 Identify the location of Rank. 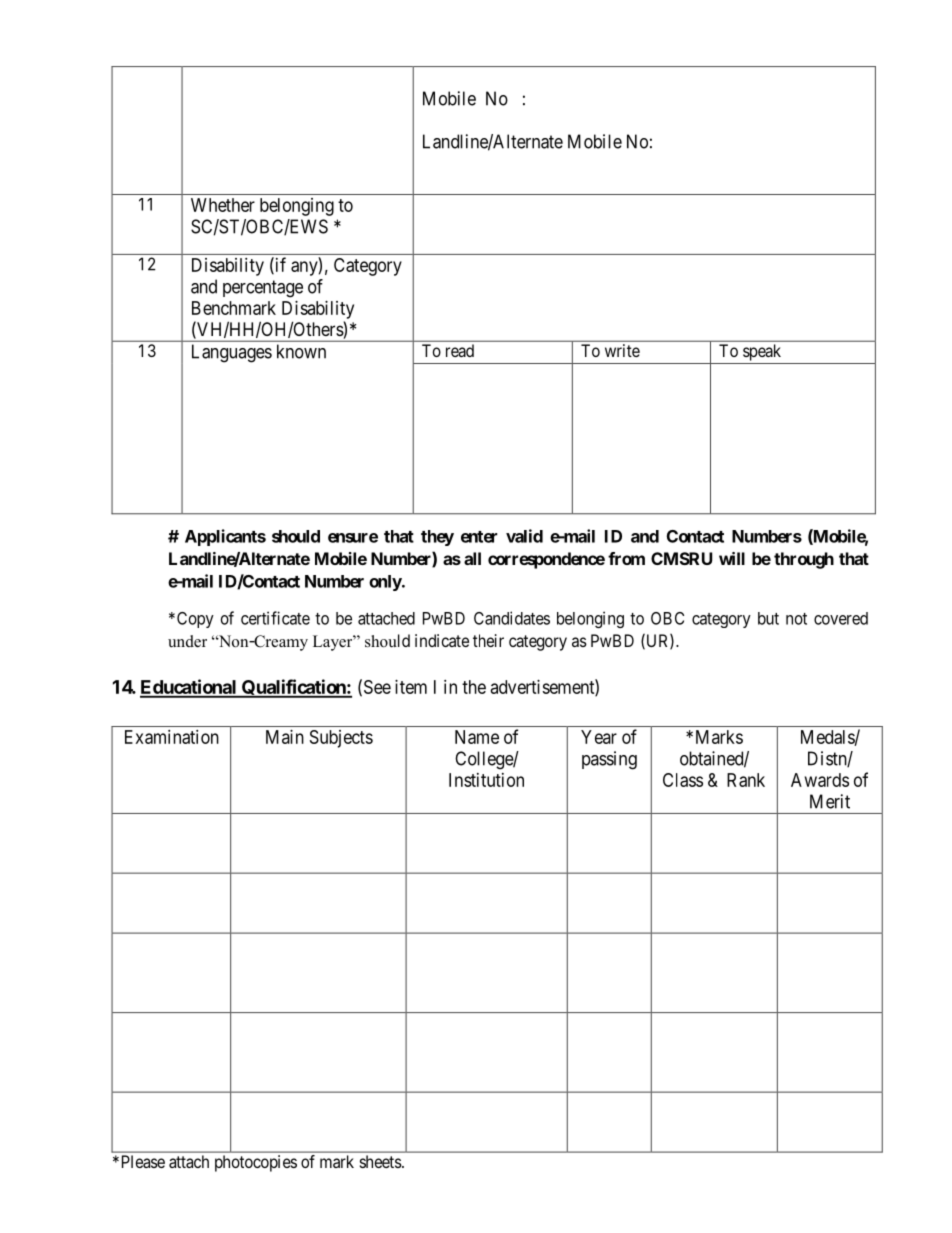
(746, 780).
